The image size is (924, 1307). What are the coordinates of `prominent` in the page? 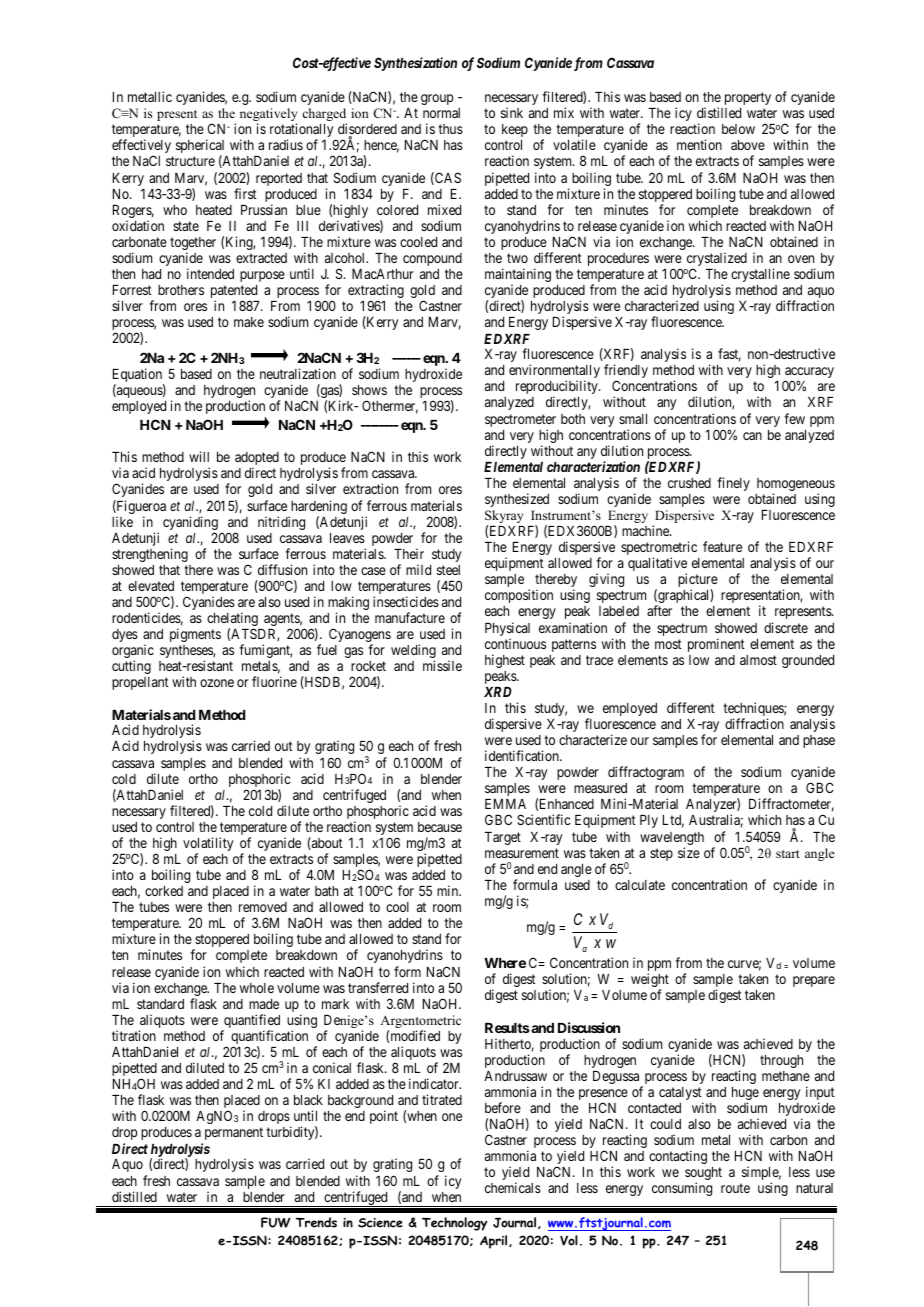 It's located at (716, 645).
